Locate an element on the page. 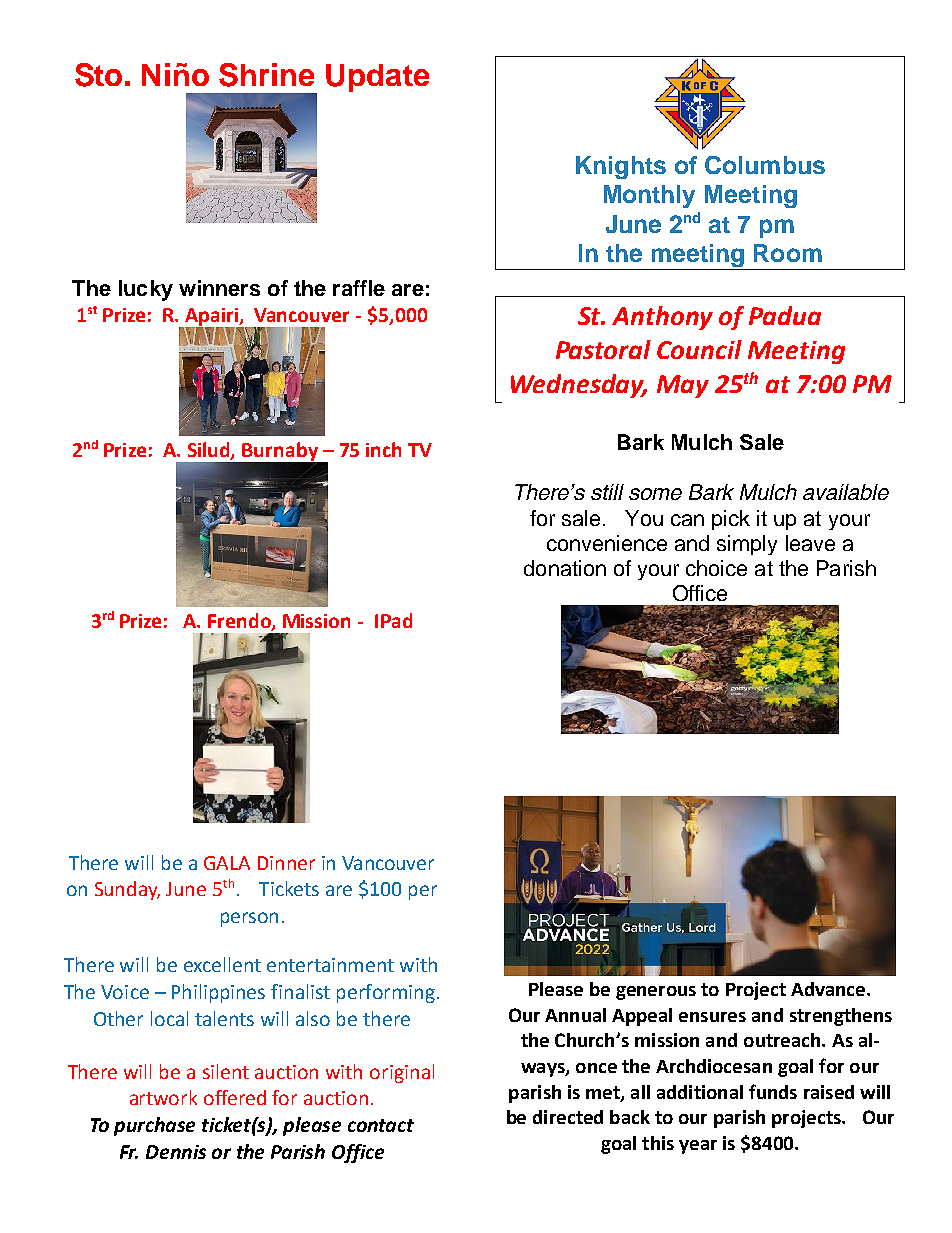  Shrine is located at coordinates (266, 75).
